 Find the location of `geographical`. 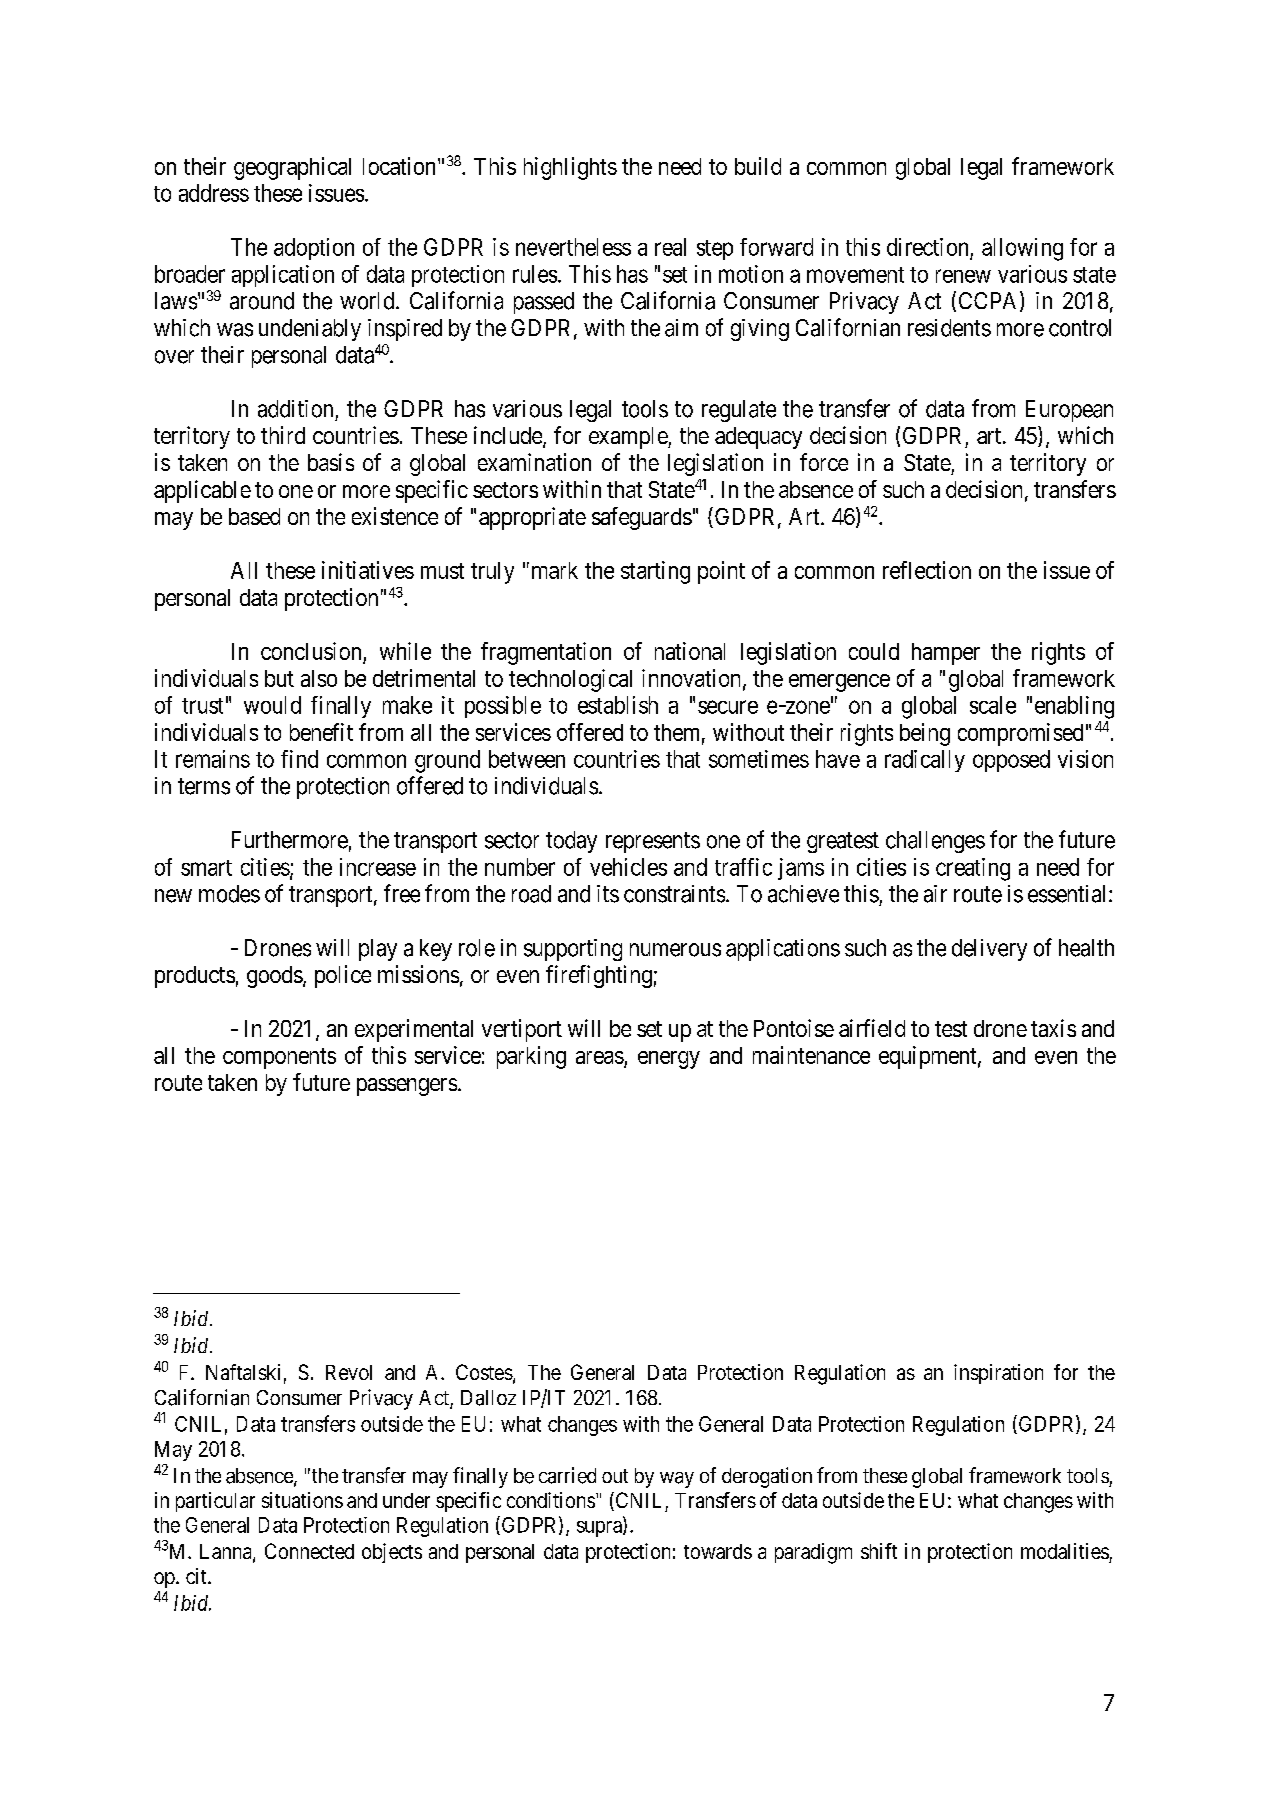

geographical is located at coordinates (292, 168).
